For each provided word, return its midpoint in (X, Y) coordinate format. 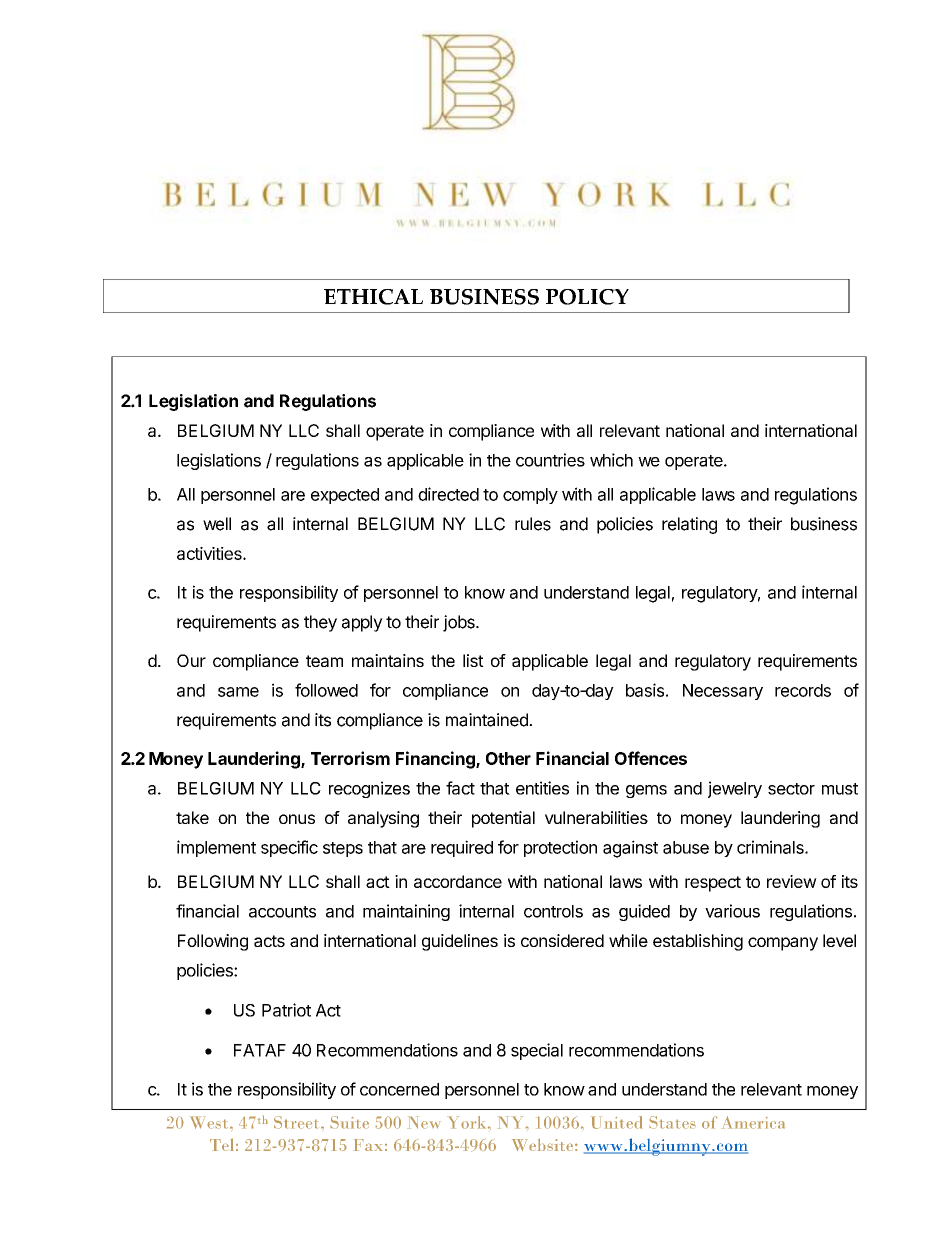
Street (298, 1122)
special (537, 1051)
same (238, 692)
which (611, 460)
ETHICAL (373, 297)
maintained (488, 720)
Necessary (723, 692)
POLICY (587, 297)
